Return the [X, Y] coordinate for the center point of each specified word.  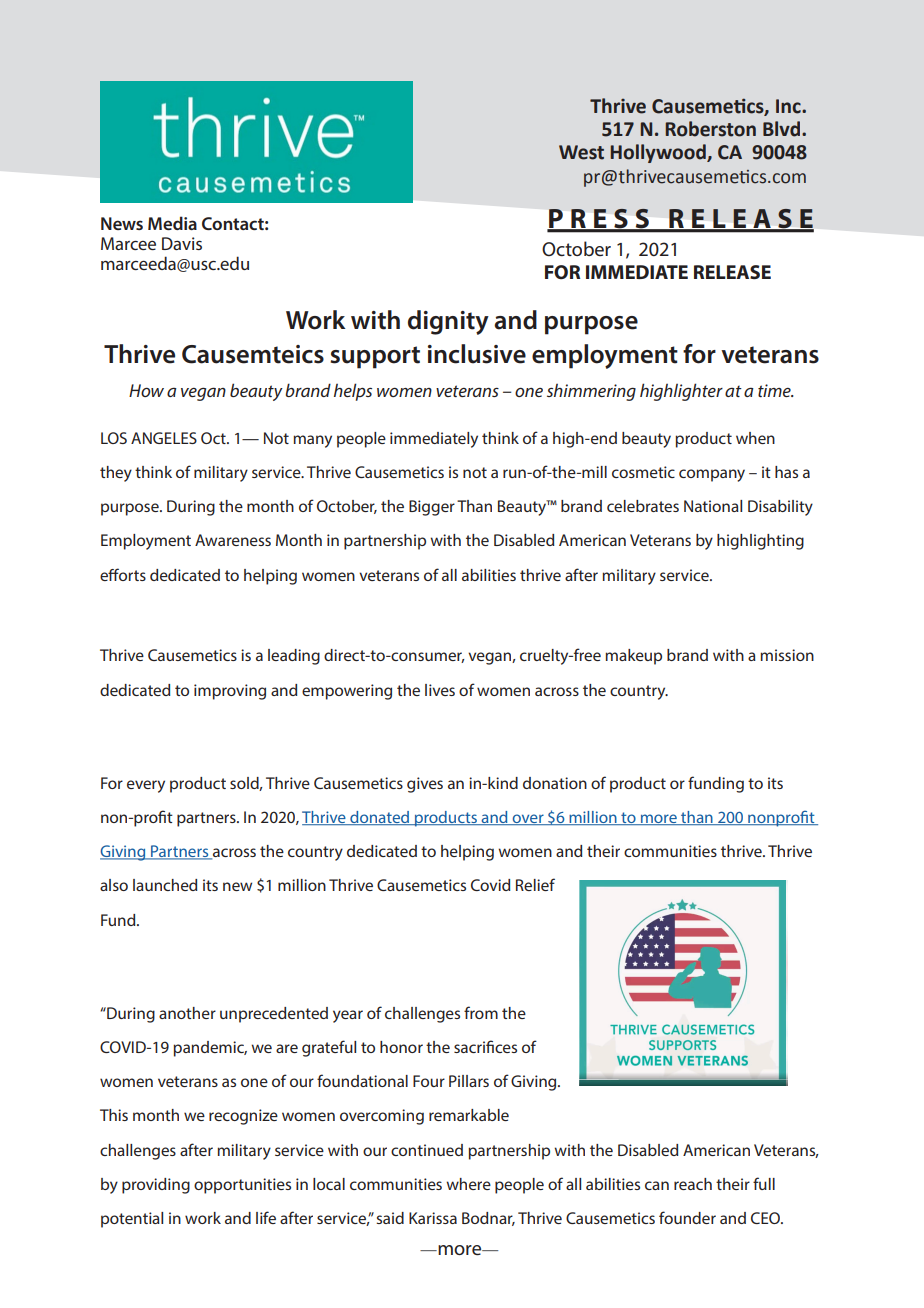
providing [156, 1186]
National [713, 506]
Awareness [233, 540]
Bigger [432, 508]
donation [555, 783]
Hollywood [659, 153]
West [581, 152]
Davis [182, 243]
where [468, 1184]
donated [379, 818]
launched [165, 885]
